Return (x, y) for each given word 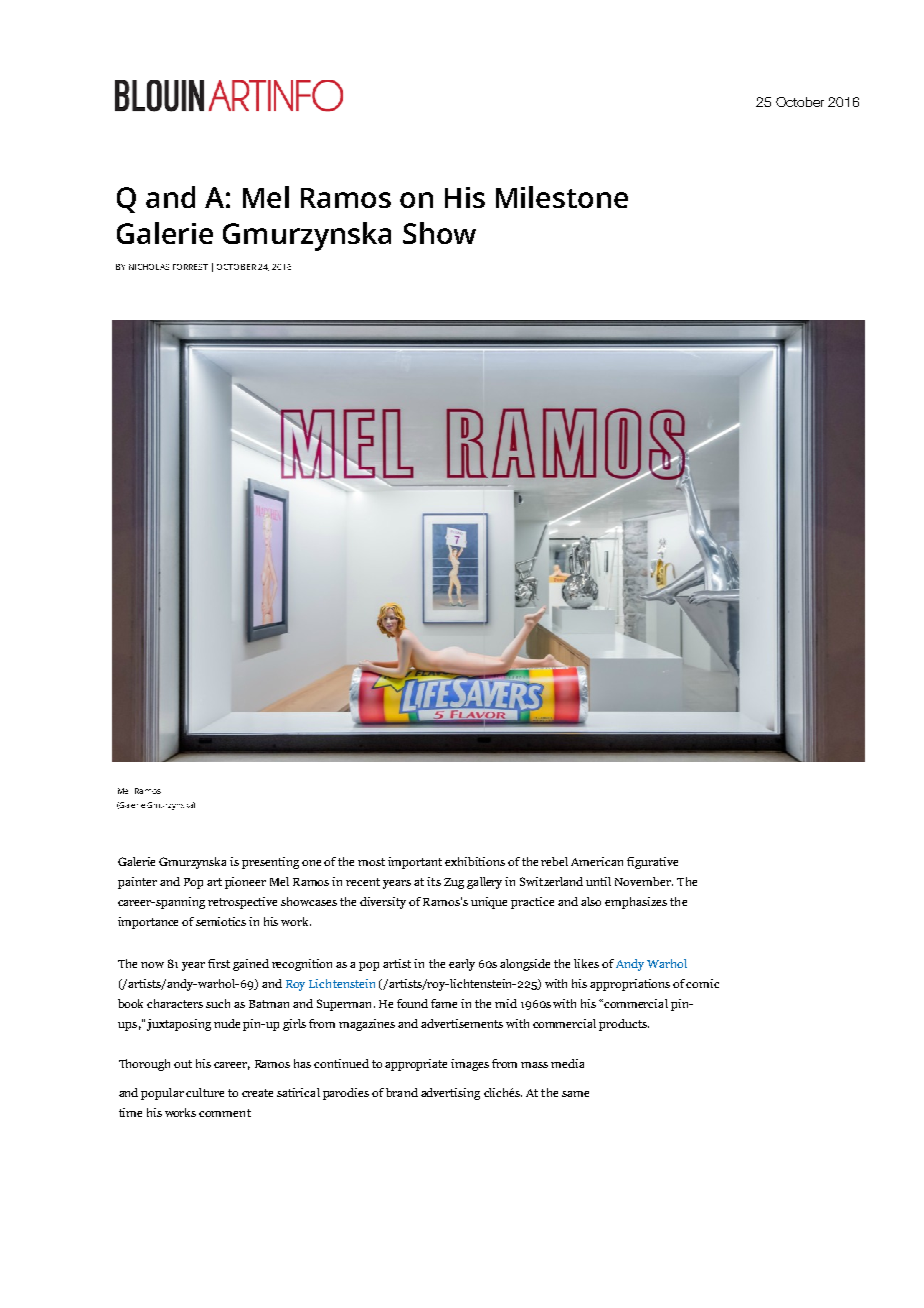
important (415, 863)
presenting (270, 863)
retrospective (242, 903)
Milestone (562, 197)
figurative (652, 863)
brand (402, 1092)
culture (205, 1092)
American (597, 861)
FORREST (190, 267)
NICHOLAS (149, 267)
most (371, 862)
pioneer (245, 883)
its (434, 881)
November (644, 881)
